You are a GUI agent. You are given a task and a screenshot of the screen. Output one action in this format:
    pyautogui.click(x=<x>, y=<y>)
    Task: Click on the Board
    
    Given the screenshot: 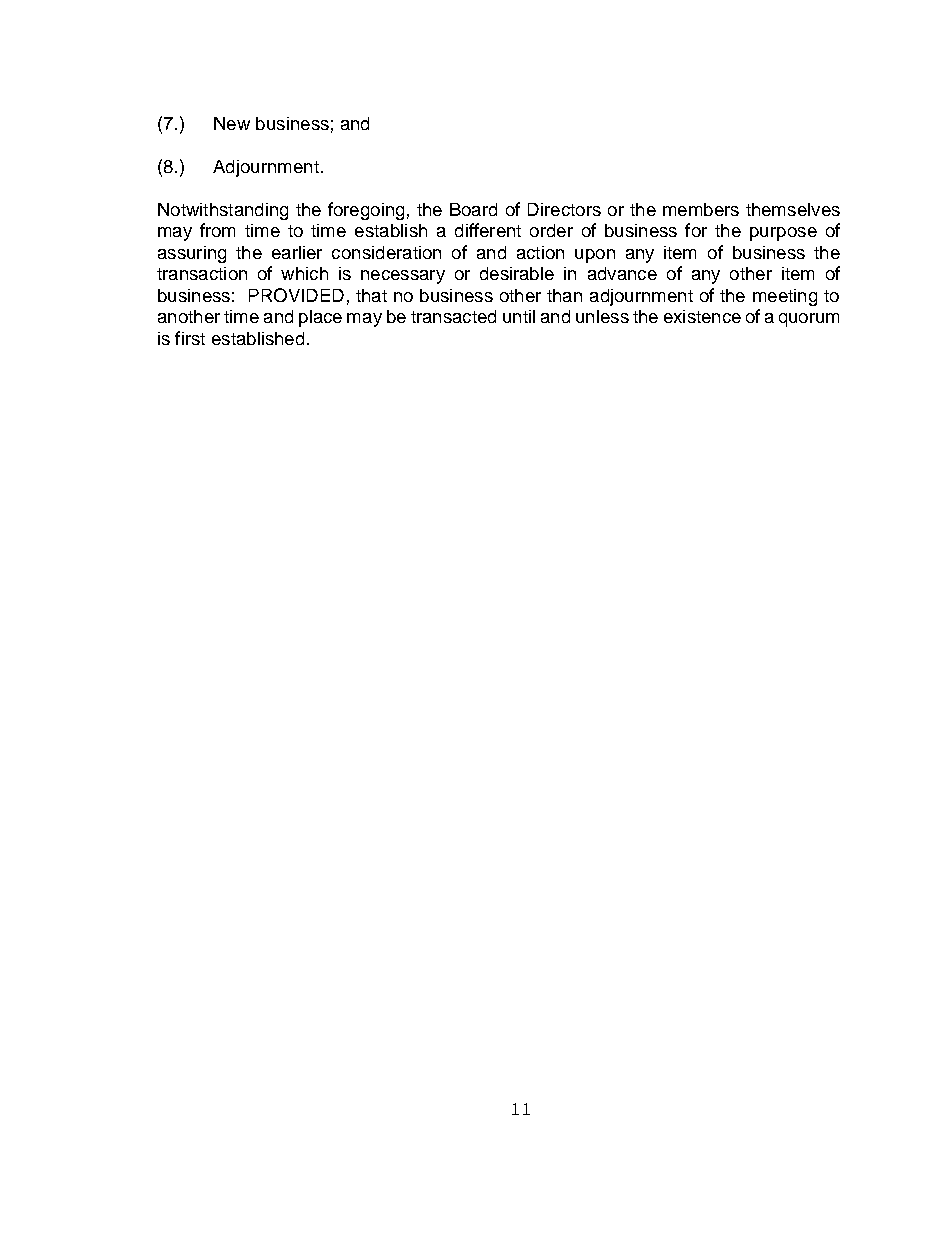 What is the action you would take?
    pyautogui.click(x=473, y=209)
